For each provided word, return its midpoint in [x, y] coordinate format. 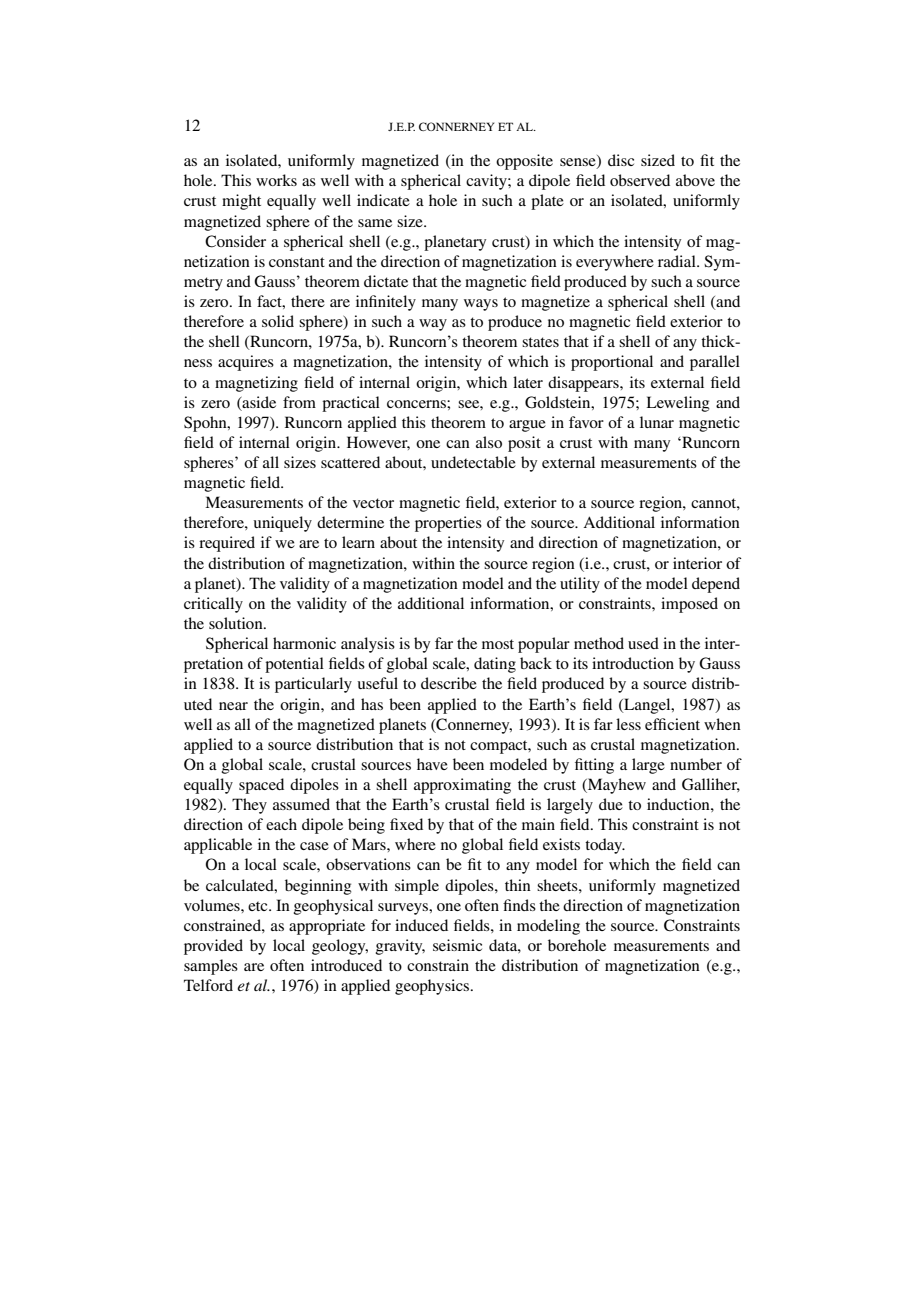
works [276, 180]
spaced [261, 786]
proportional [612, 363]
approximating [462, 786]
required [227, 544]
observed [640, 180]
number [696, 764]
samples [211, 967]
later [528, 382]
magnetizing [256, 384]
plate [547, 202]
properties [448, 524]
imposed [689, 605]
